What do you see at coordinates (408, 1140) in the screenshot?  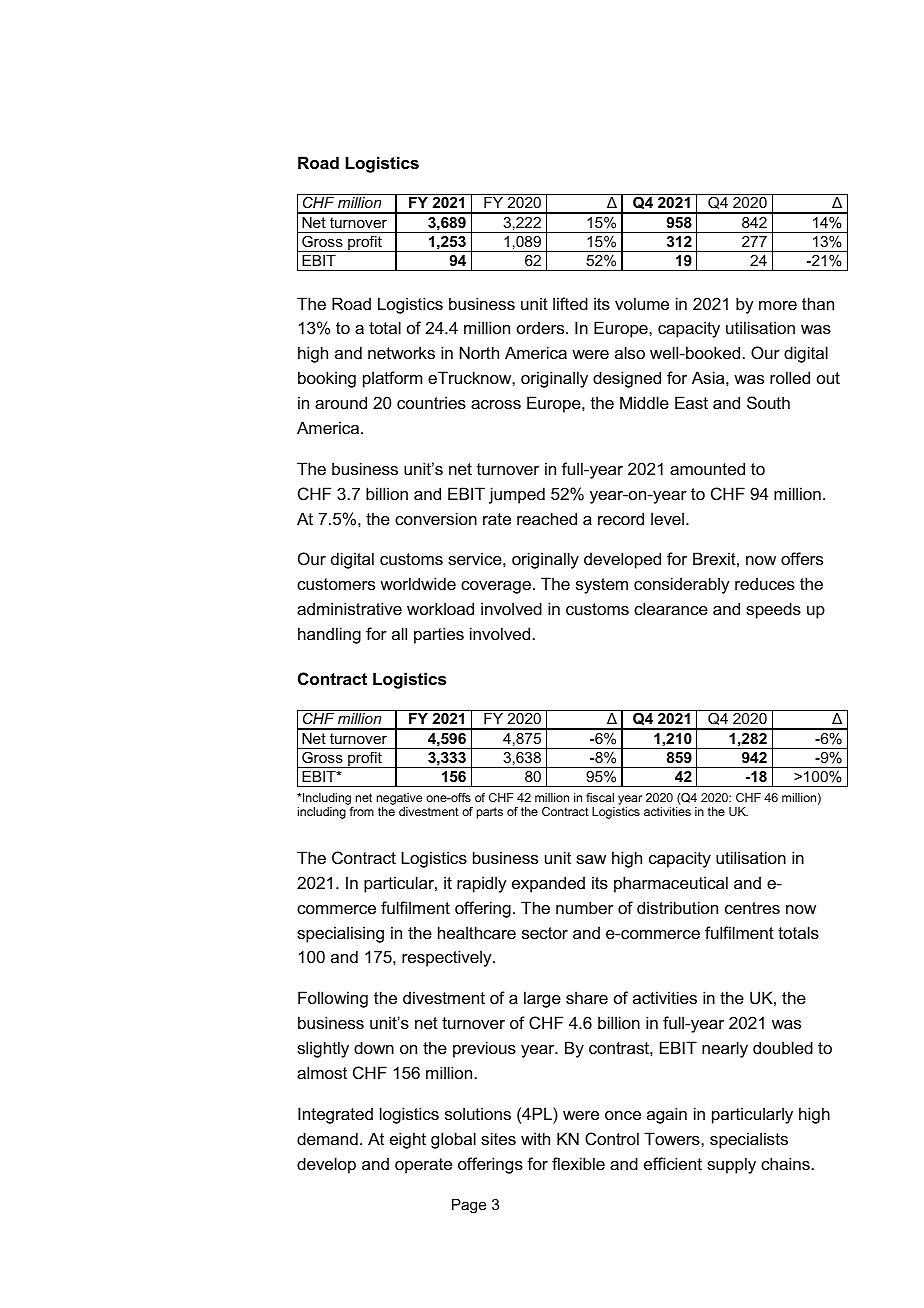 I see `eight` at bounding box center [408, 1140].
